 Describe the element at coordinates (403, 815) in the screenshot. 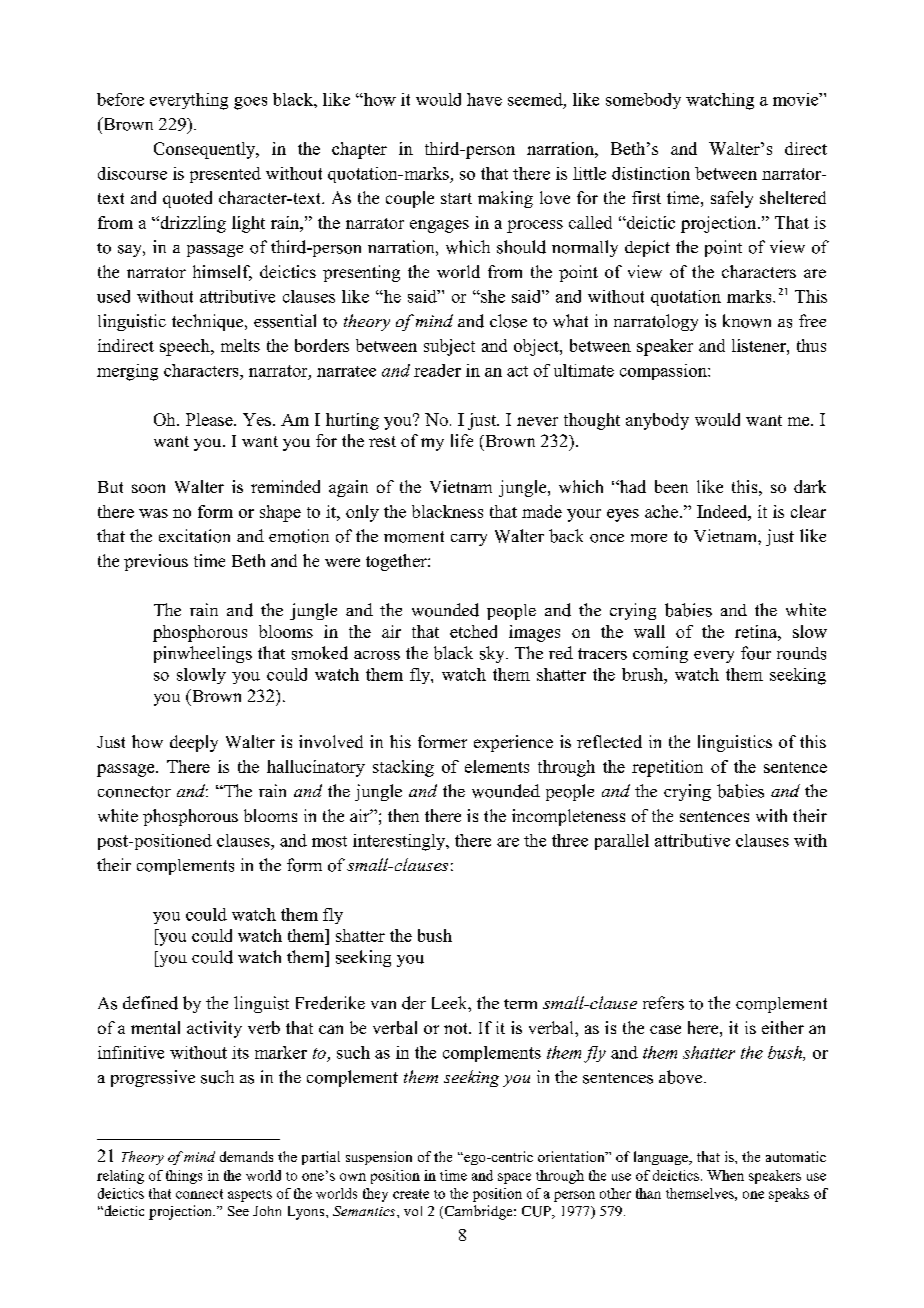

I see `then` at that location.
